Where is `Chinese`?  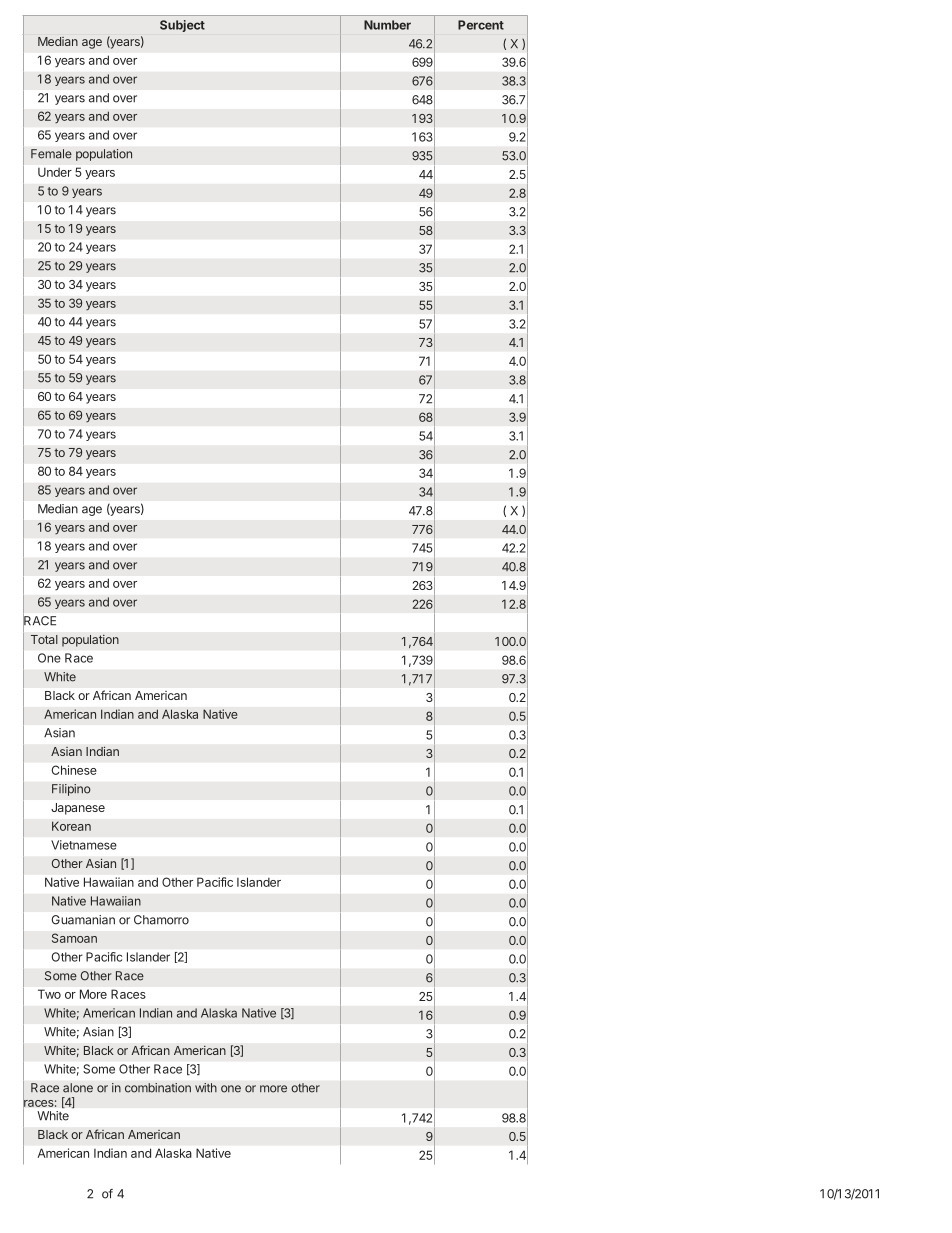 Chinese is located at coordinates (74, 770).
